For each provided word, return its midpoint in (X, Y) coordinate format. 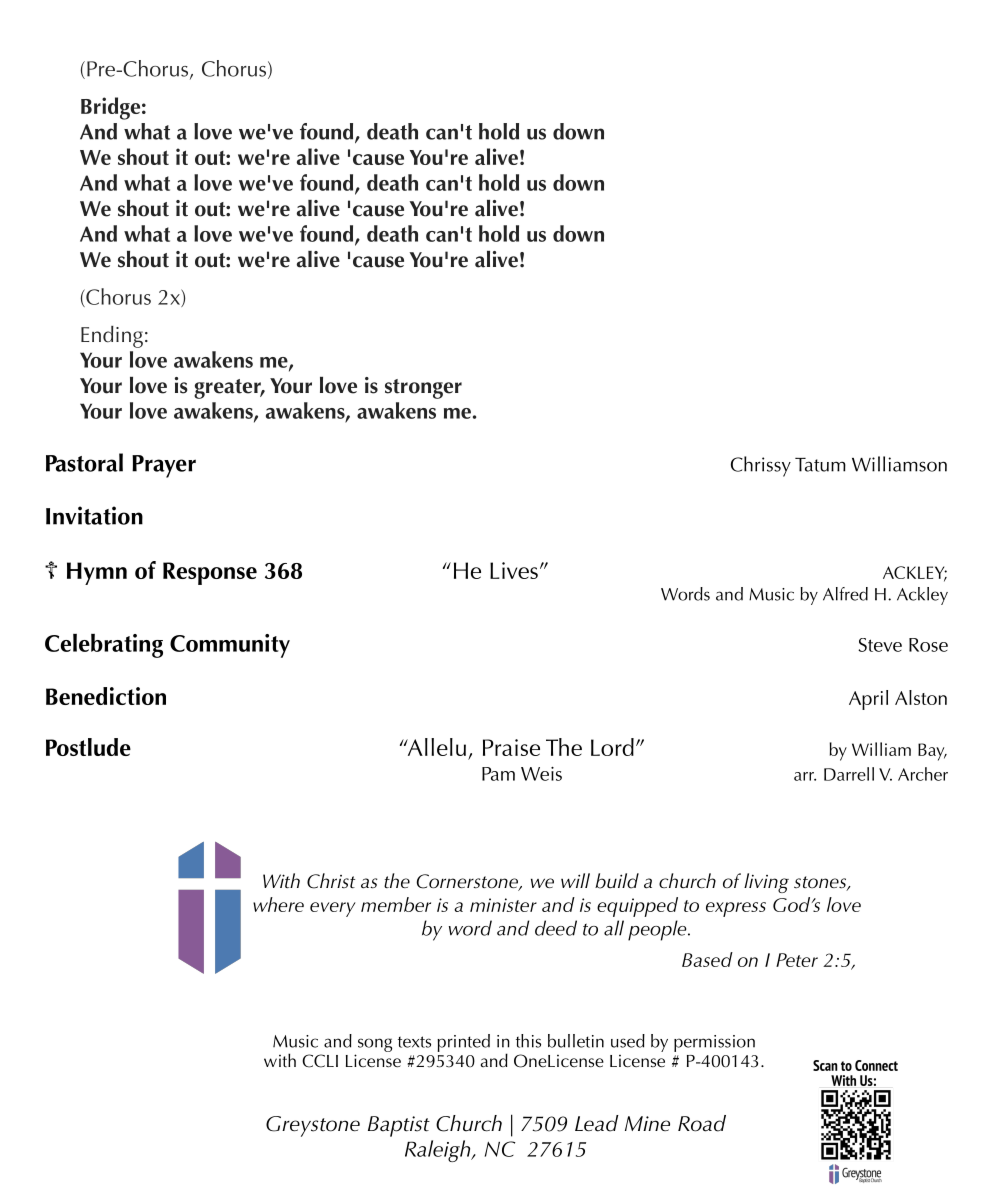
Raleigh (439, 1151)
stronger (423, 389)
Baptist (399, 1126)
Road (702, 1123)
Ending (112, 337)
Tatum (820, 464)
